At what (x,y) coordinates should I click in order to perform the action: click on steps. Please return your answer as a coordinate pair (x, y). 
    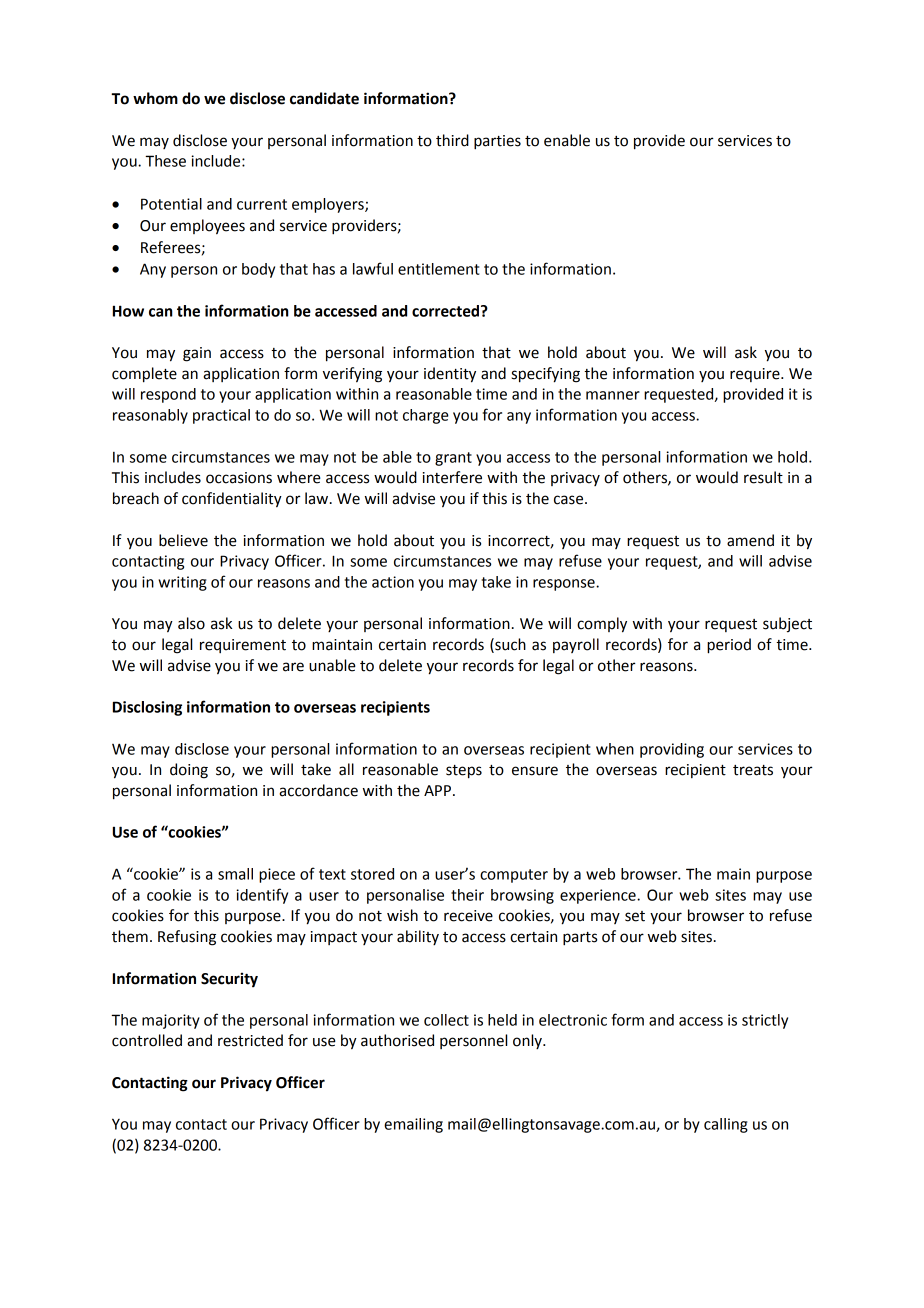
    Looking at the image, I should click on (464, 772).
